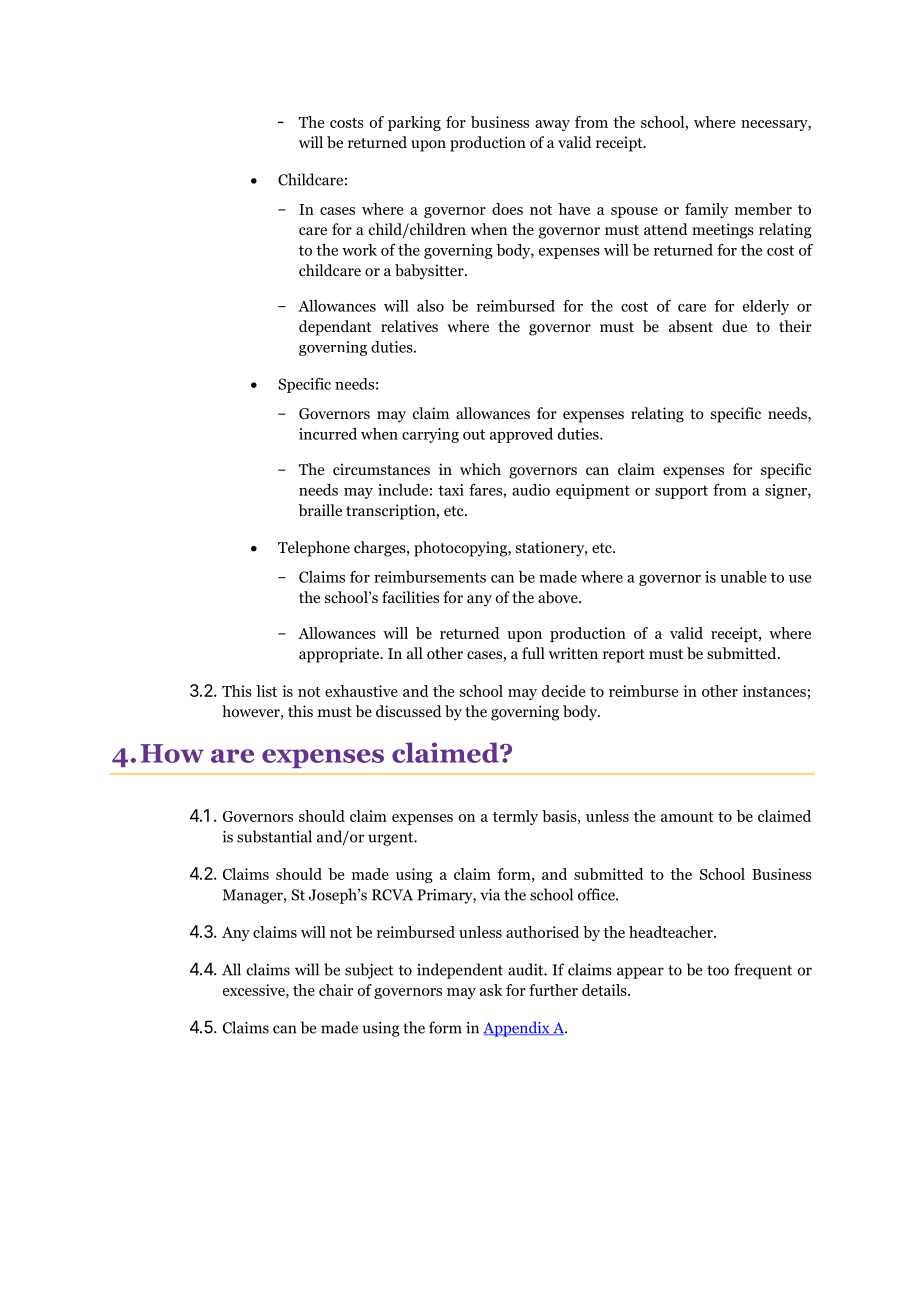 The height and width of the screenshot is (1308, 924). What do you see at coordinates (336, 990) in the screenshot?
I see `chair` at bounding box center [336, 990].
